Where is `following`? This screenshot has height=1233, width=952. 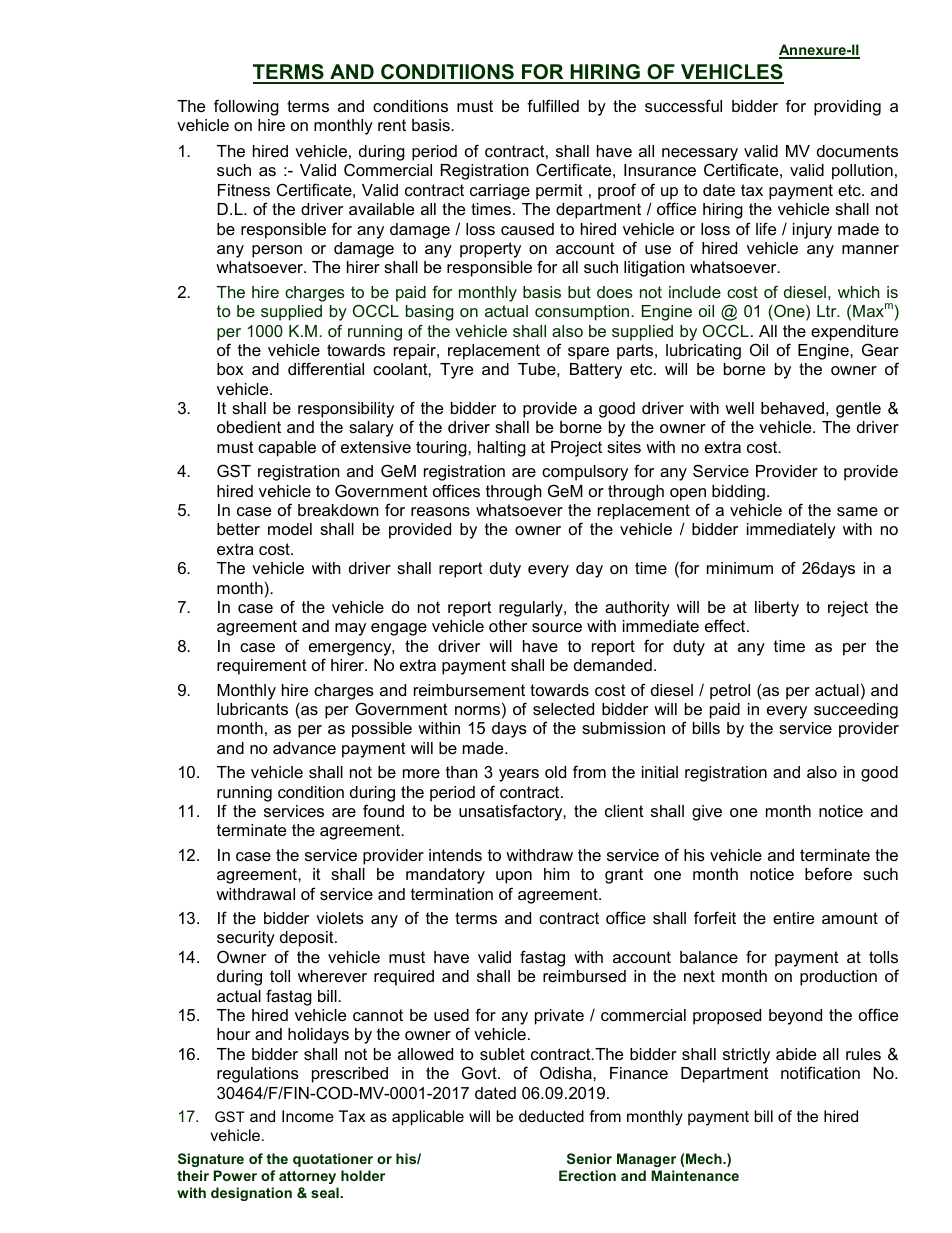
following is located at coordinates (246, 107).
